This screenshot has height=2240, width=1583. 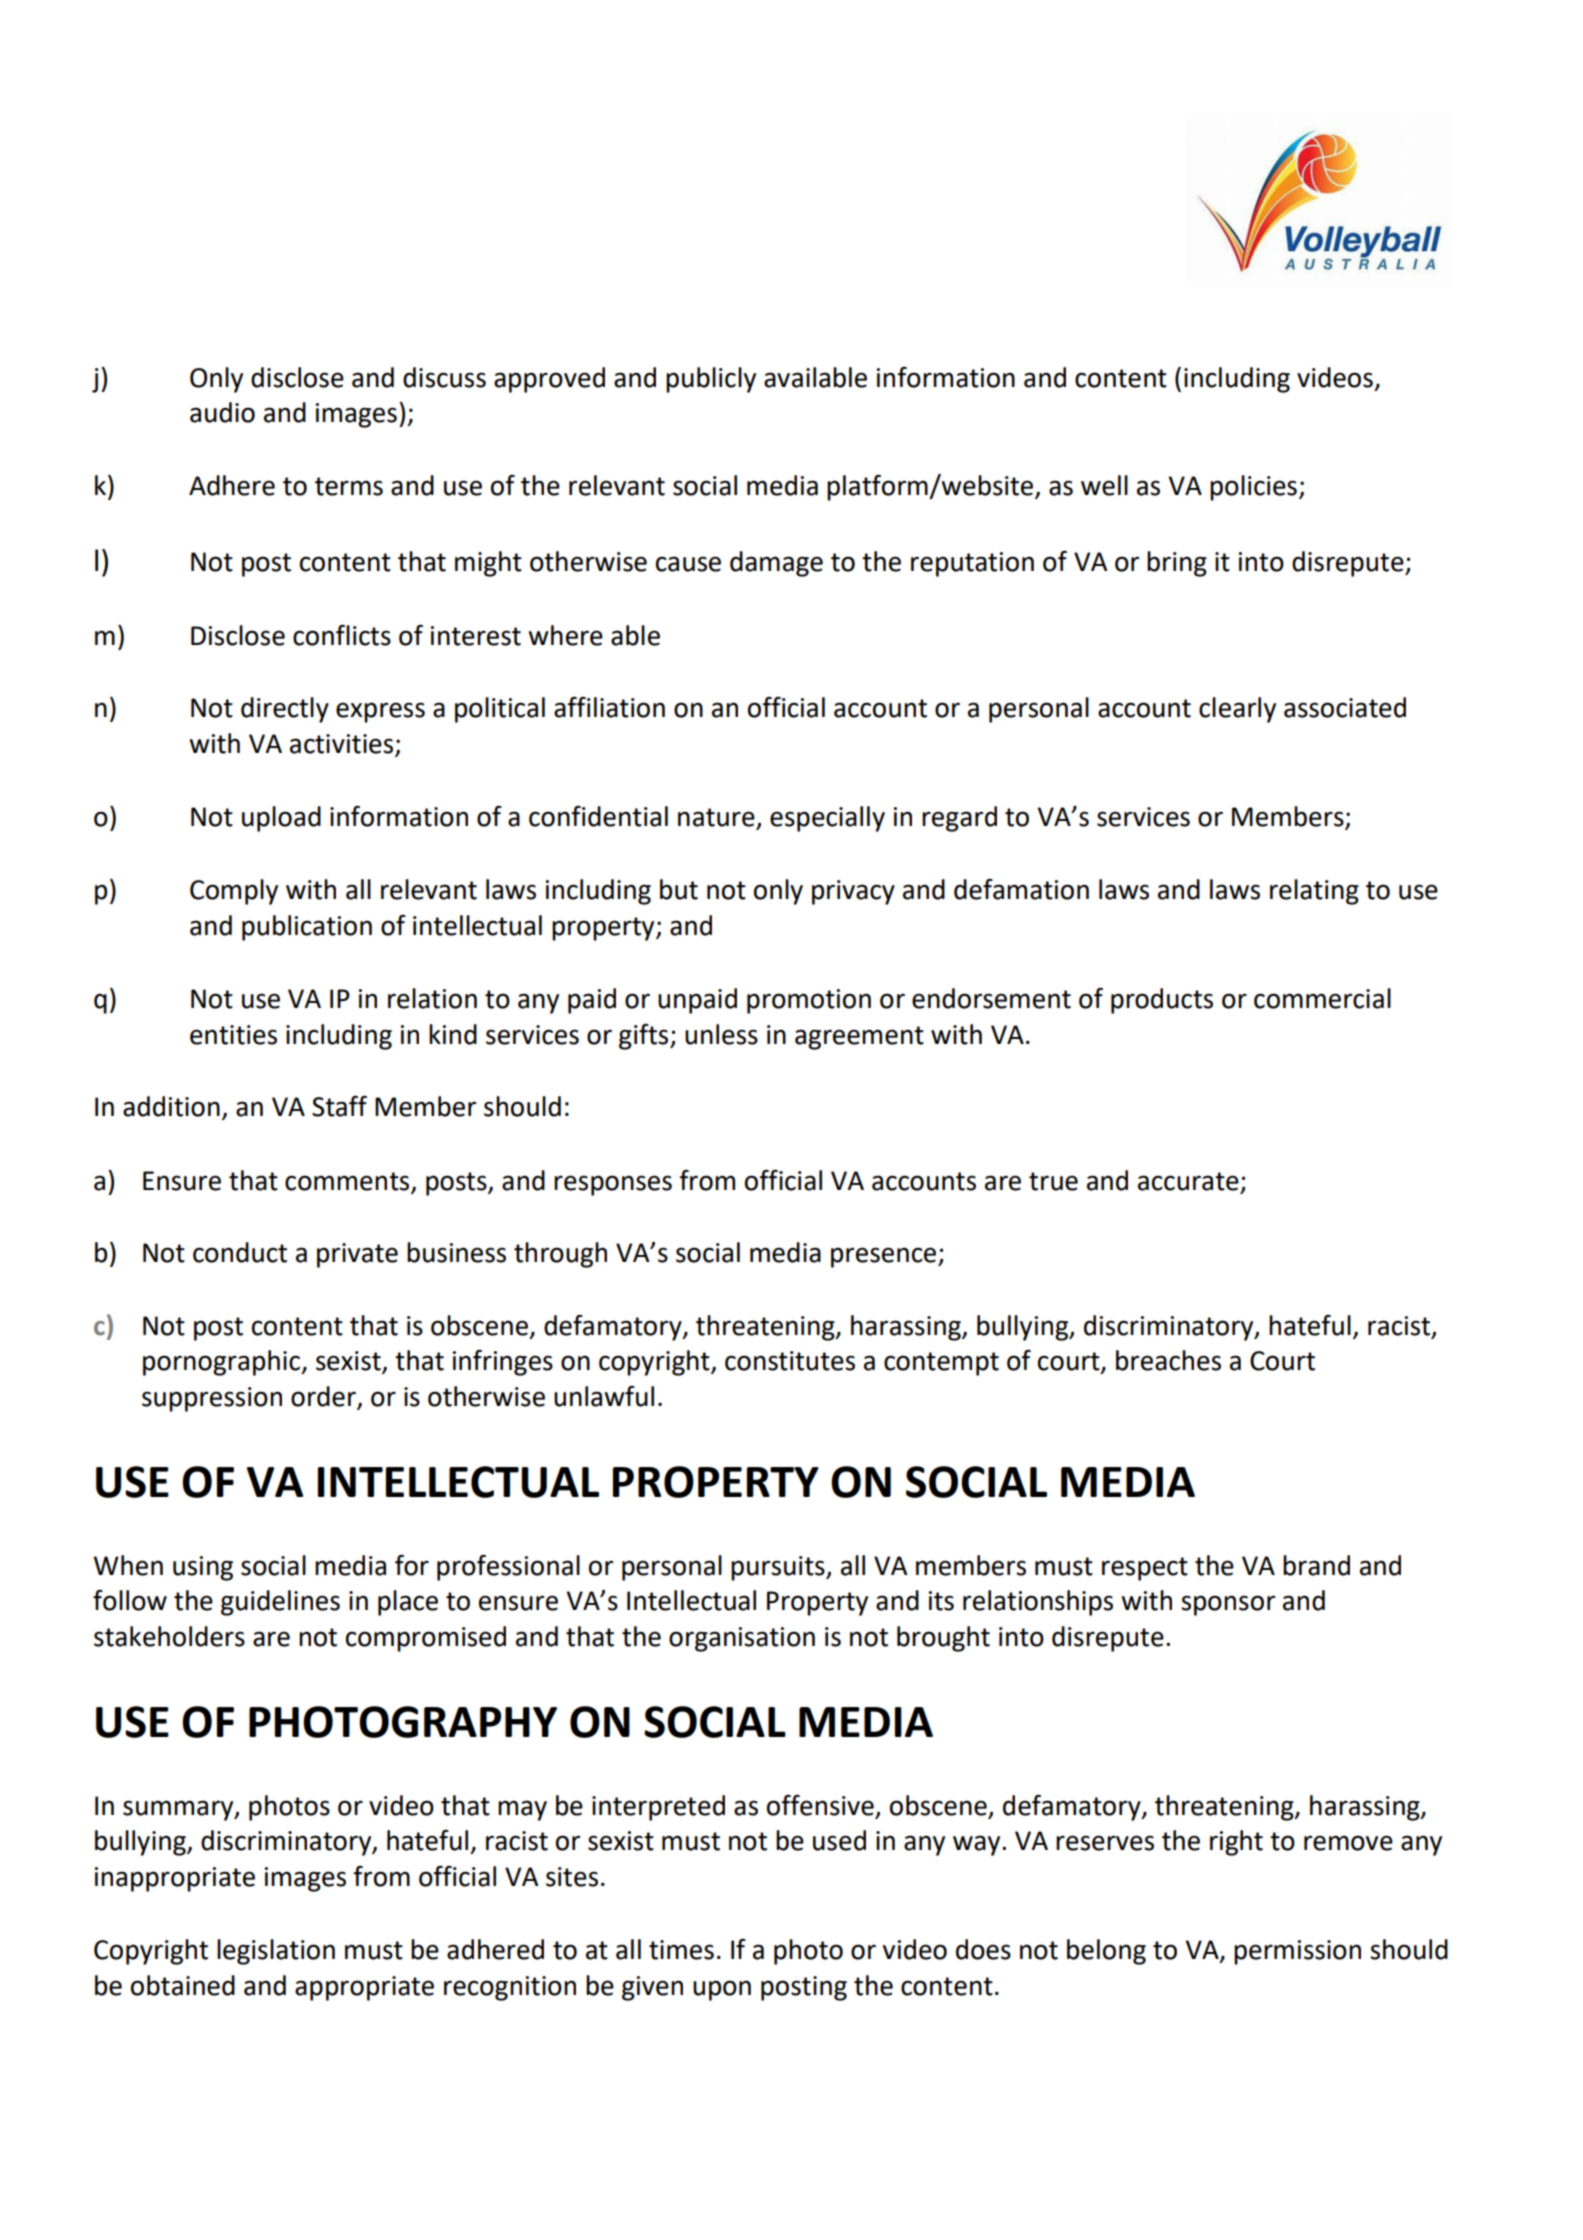 I want to click on products, so click(x=1162, y=1001).
